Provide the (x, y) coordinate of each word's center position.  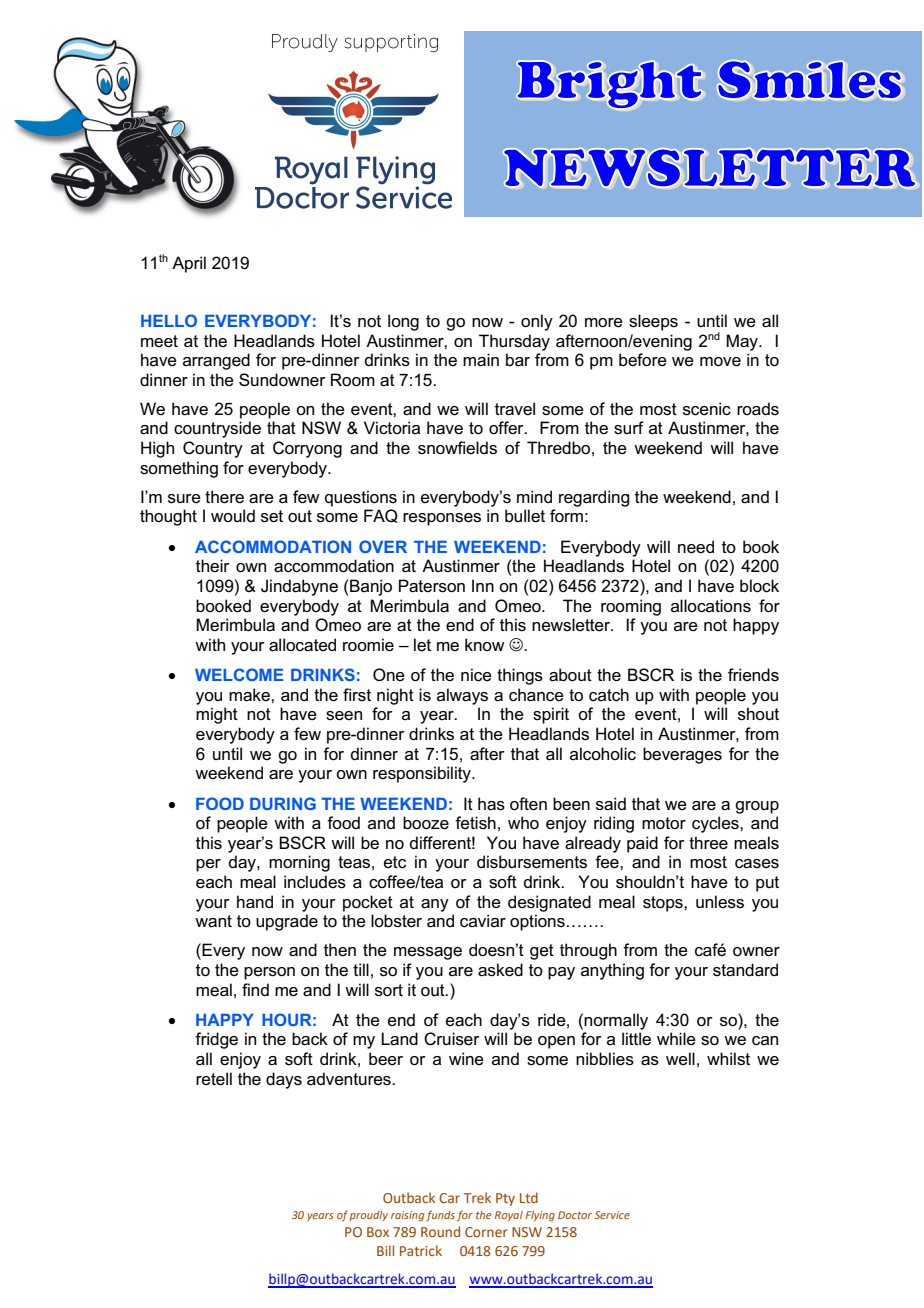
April (189, 264)
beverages (682, 755)
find (255, 989)
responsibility (423, 774)
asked (500, 970)
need (696, 547)
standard (745, 970)
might (217, 715)
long (403, 322)
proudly (368, 1216)
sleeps (653, 322)
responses (442, 519)
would (233, 515)
